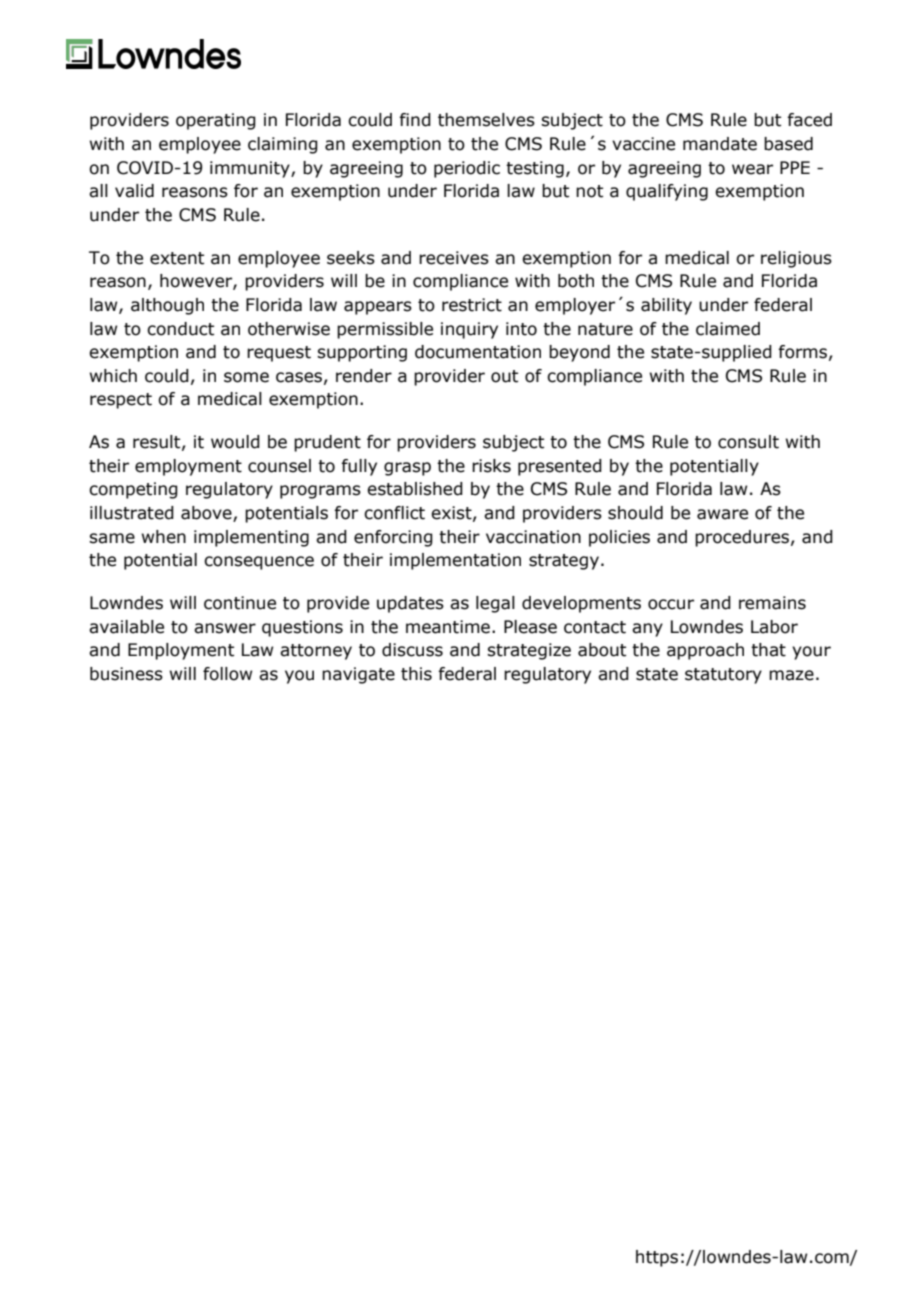 This image has height=1308, width=924. Describe the element at coordinates (216, 121) in the image. I see `operating` at that location.
